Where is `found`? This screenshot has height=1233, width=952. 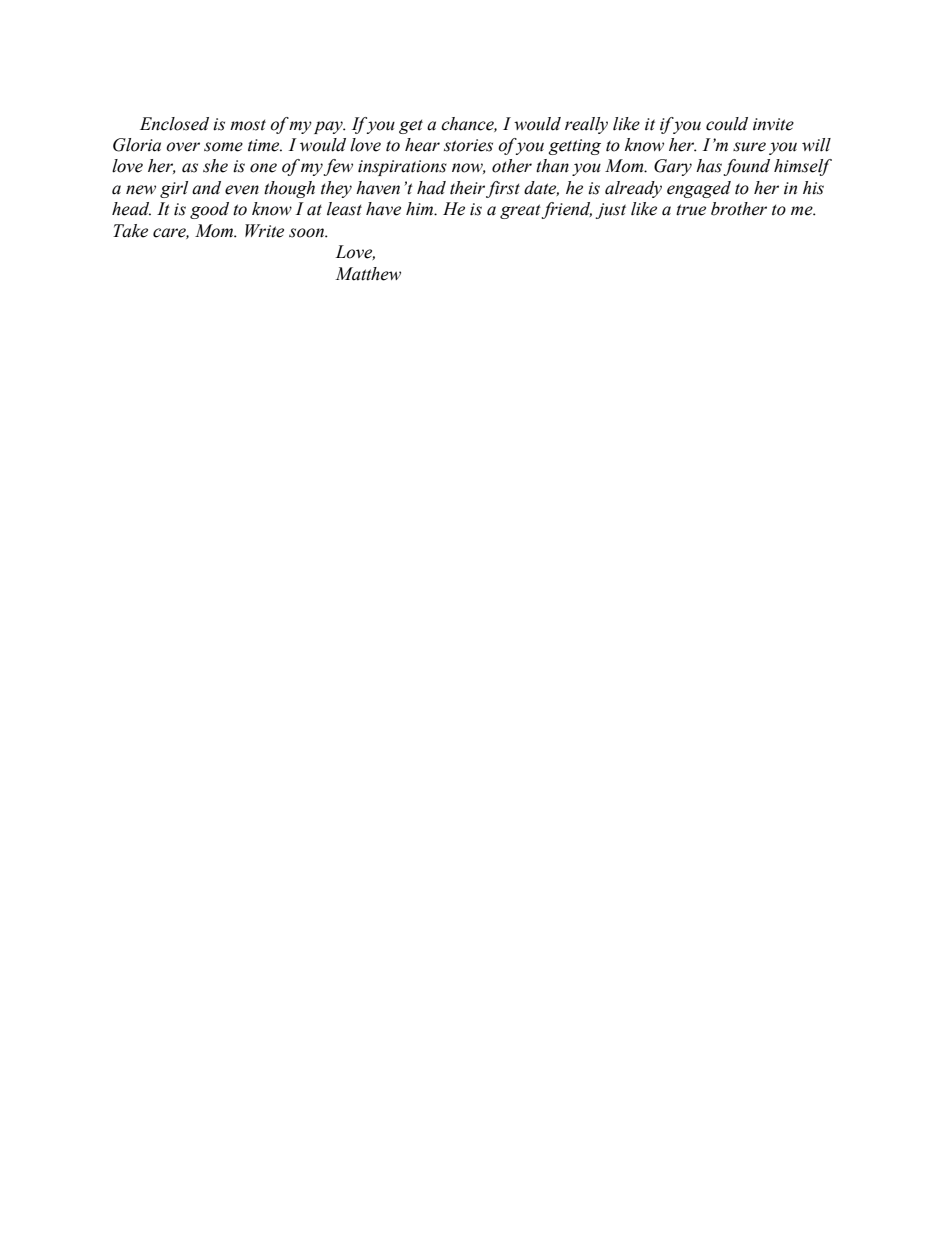
found is located at coordinates (746, 167).
